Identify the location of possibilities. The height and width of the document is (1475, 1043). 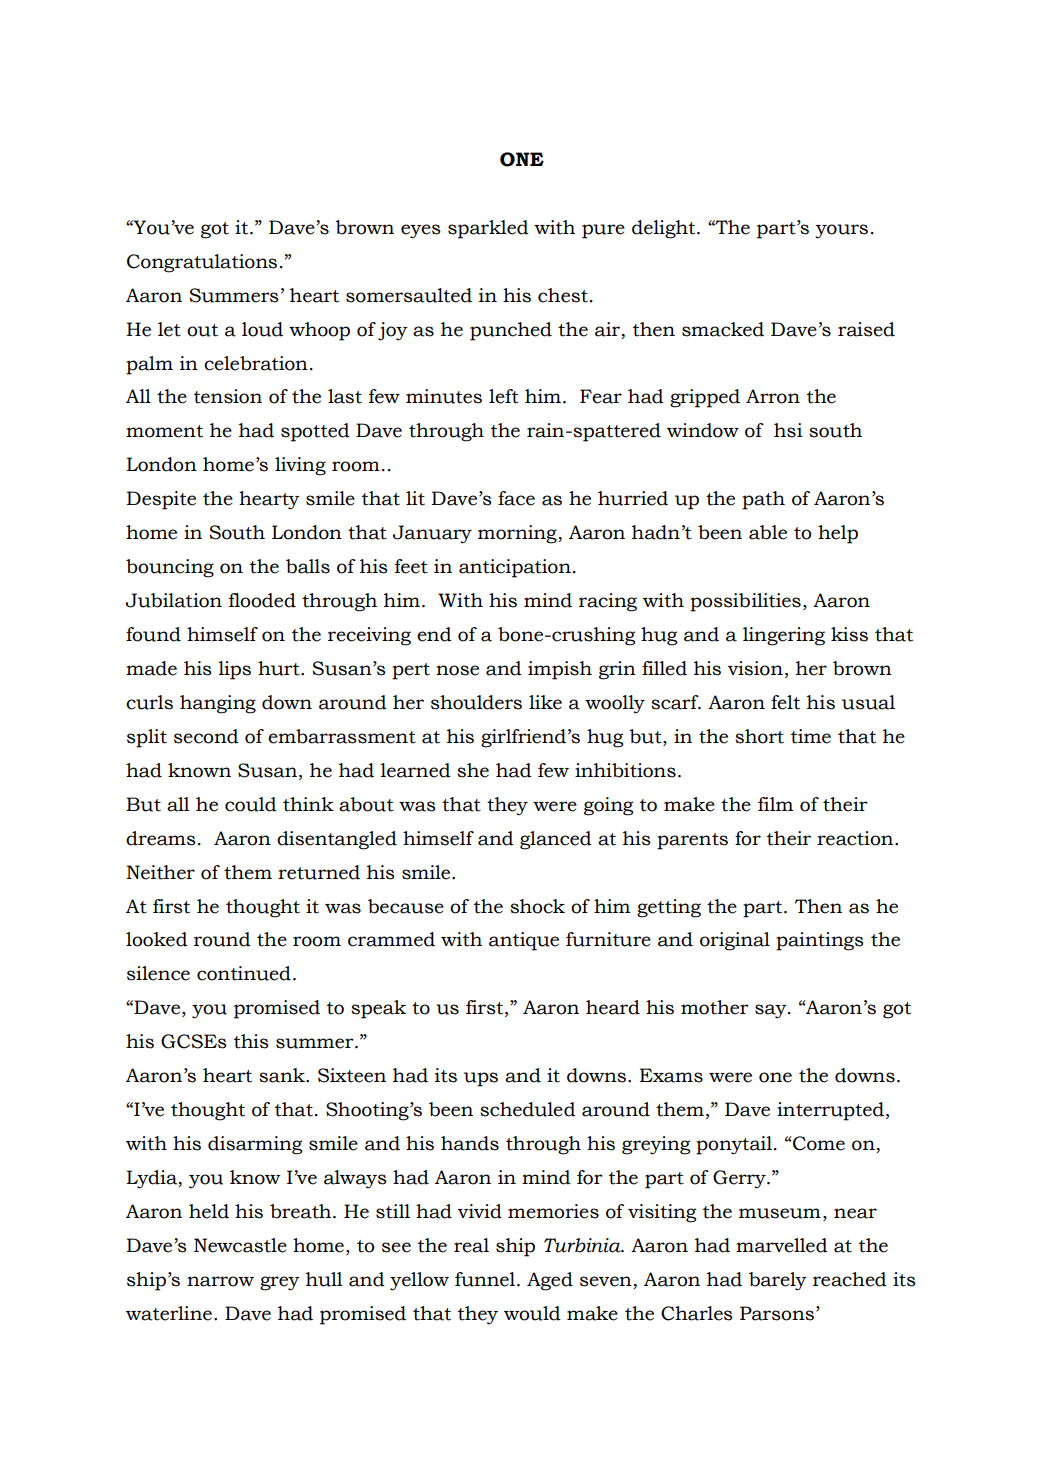
(745, 602).
